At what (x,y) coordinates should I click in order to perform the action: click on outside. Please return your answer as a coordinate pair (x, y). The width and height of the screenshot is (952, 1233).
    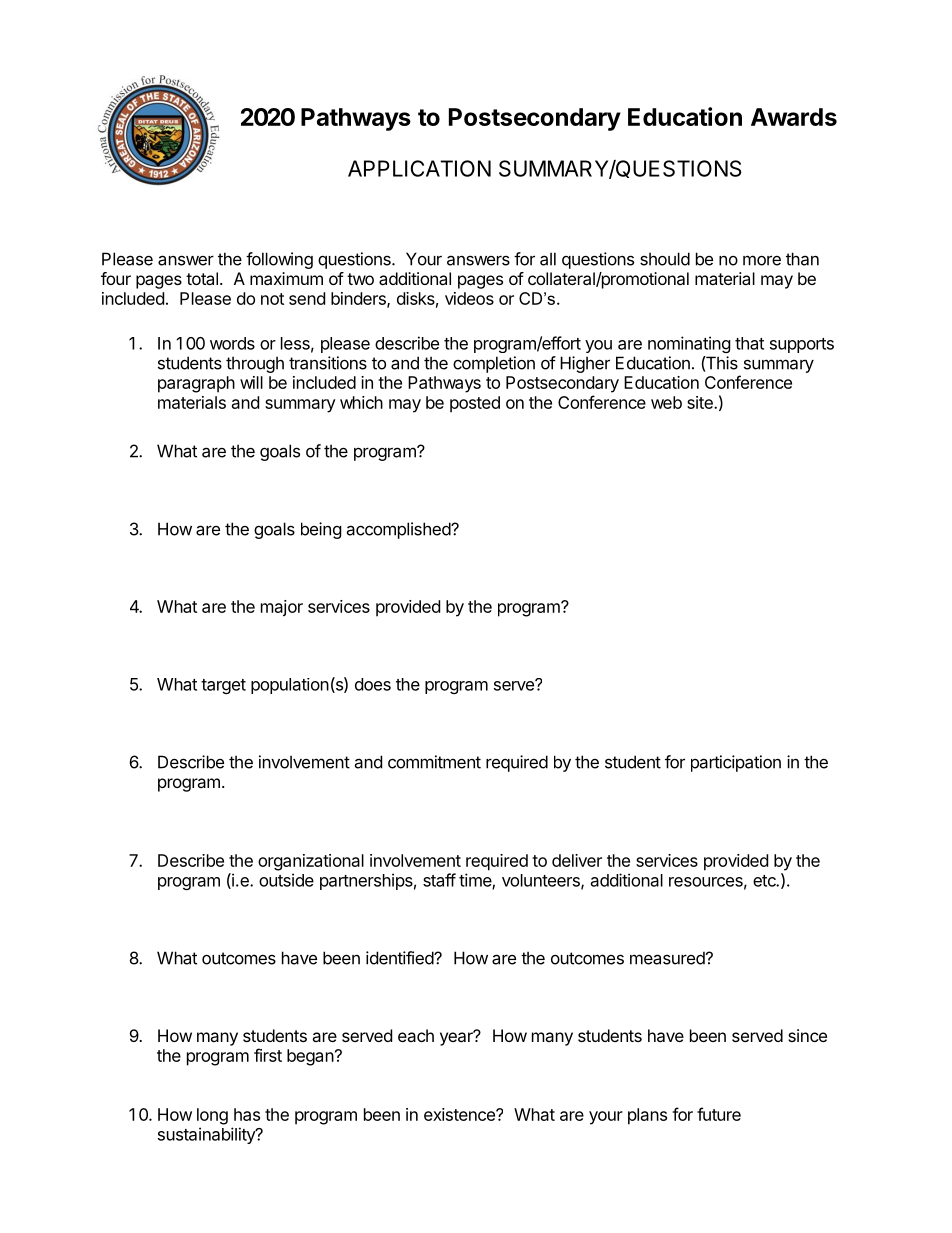
    Looking at the image, I should click on (286, 880).
